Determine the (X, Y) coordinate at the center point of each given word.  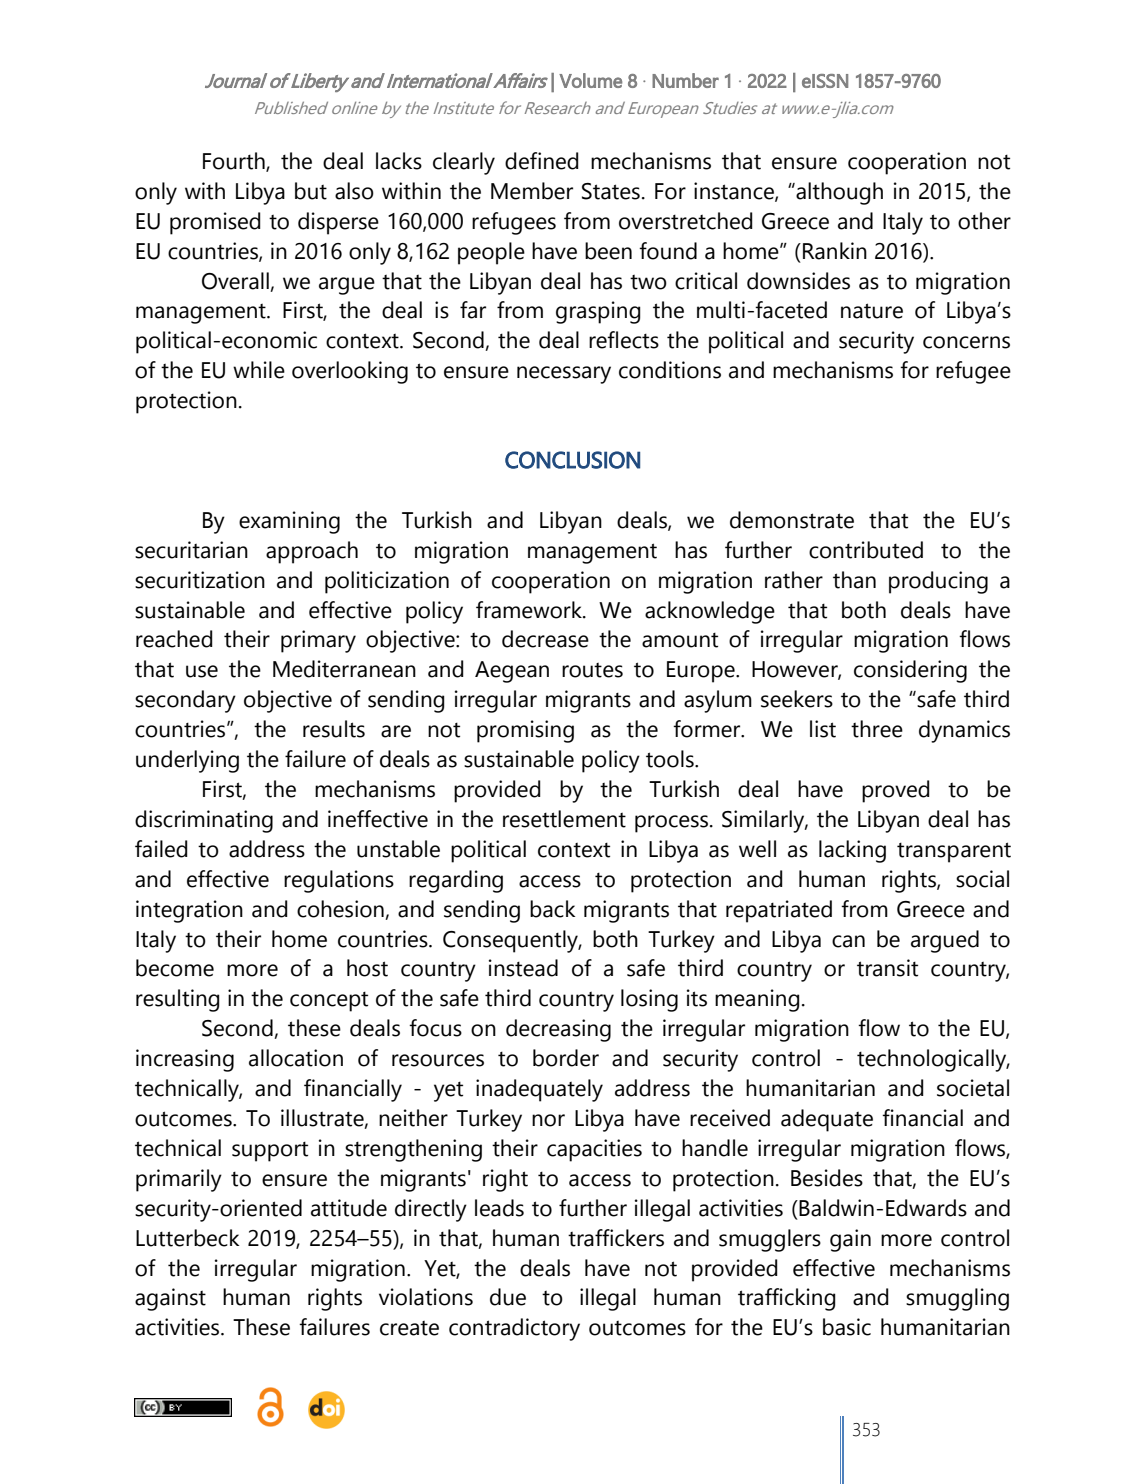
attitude (349, 1208)
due (508, 1297)
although (838, 193)
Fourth (235, 162)
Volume (590, 80)
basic (847, 1327)
